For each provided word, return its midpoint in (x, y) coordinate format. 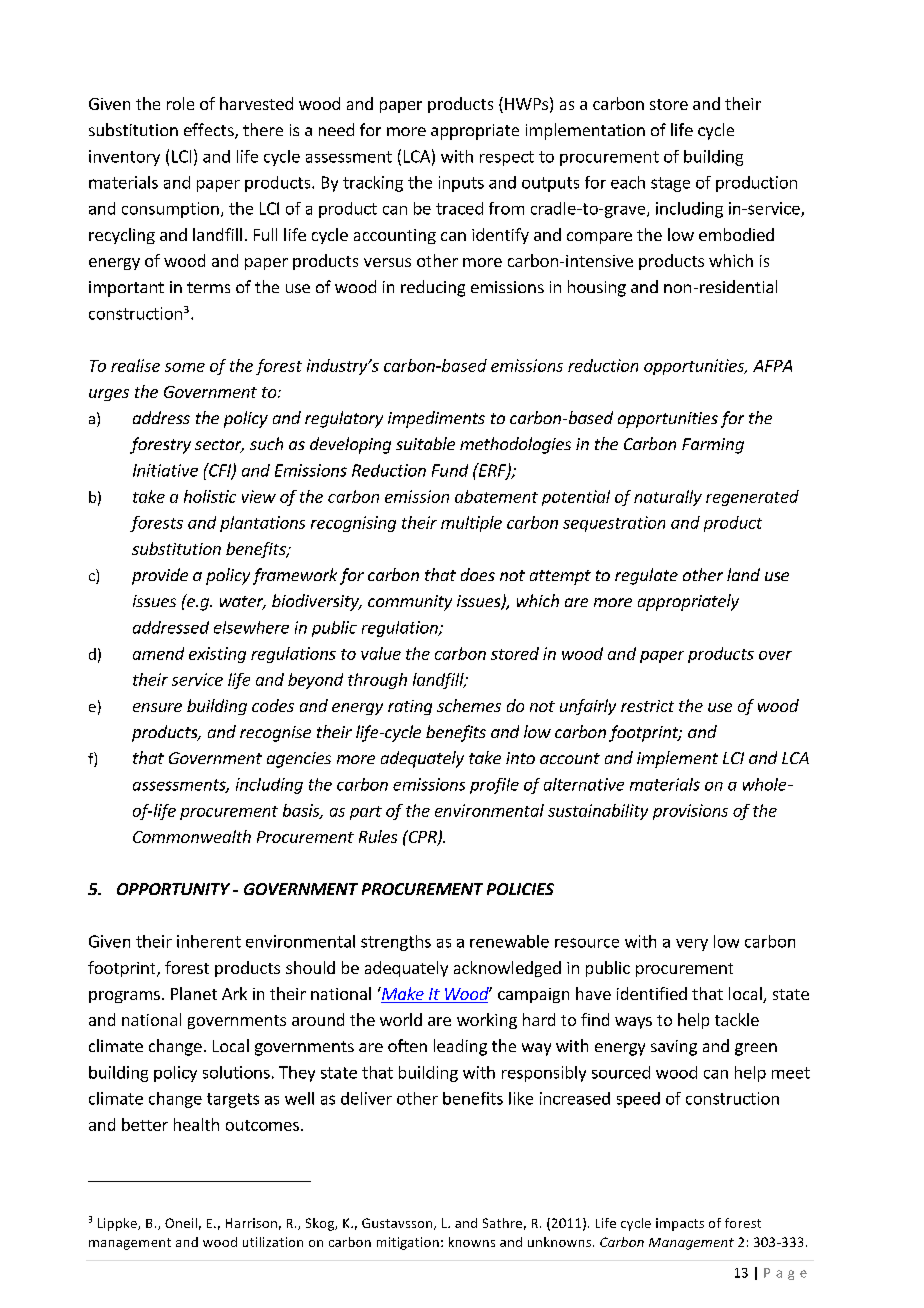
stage (670, 184)
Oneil (181, 1223)
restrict (647, 706)
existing (217, 655)
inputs (461, 184)
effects (210, 131)
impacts (680, 1224)
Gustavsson (398, 1224)
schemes (469, 705)
